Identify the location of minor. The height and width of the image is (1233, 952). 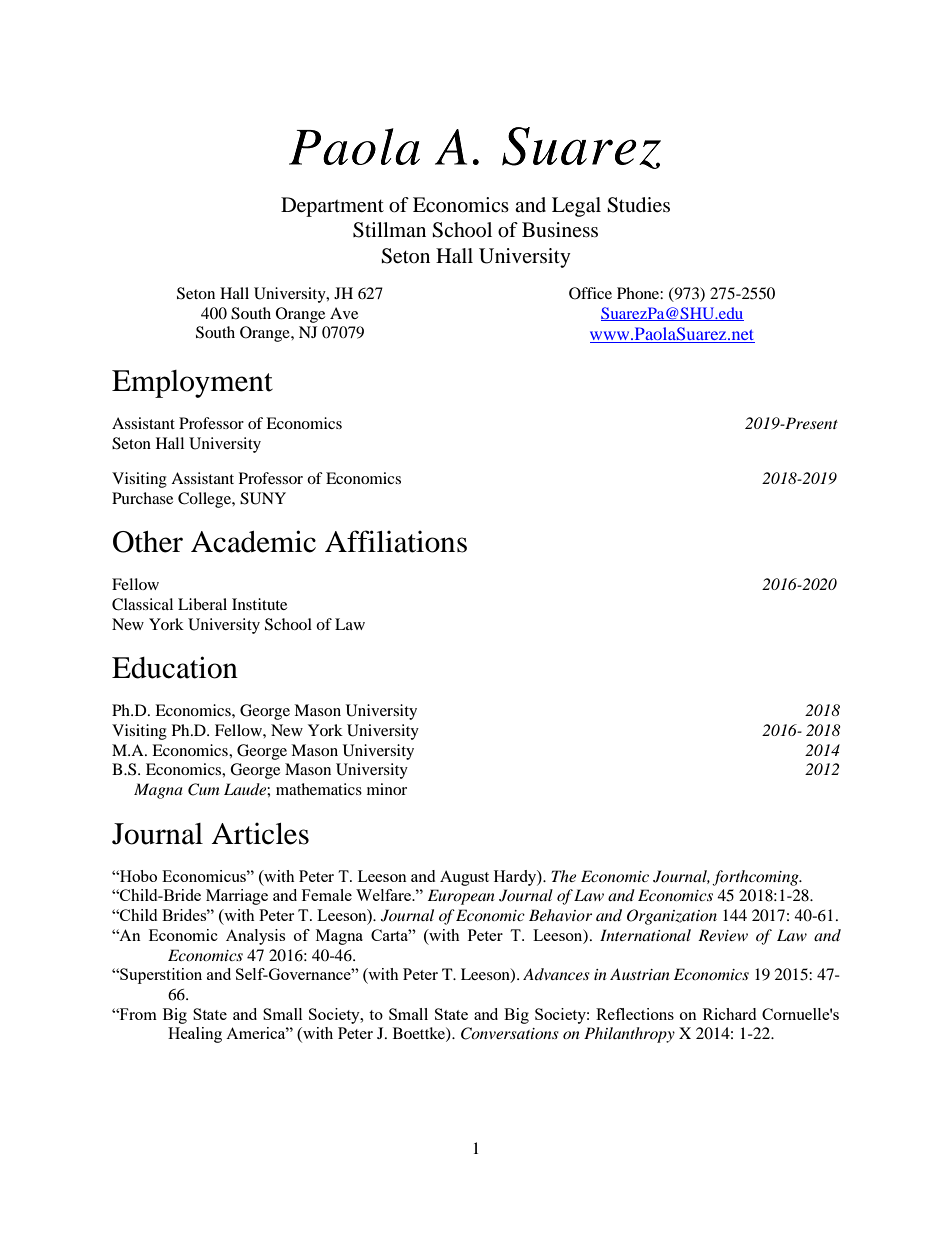
(387, 789).
